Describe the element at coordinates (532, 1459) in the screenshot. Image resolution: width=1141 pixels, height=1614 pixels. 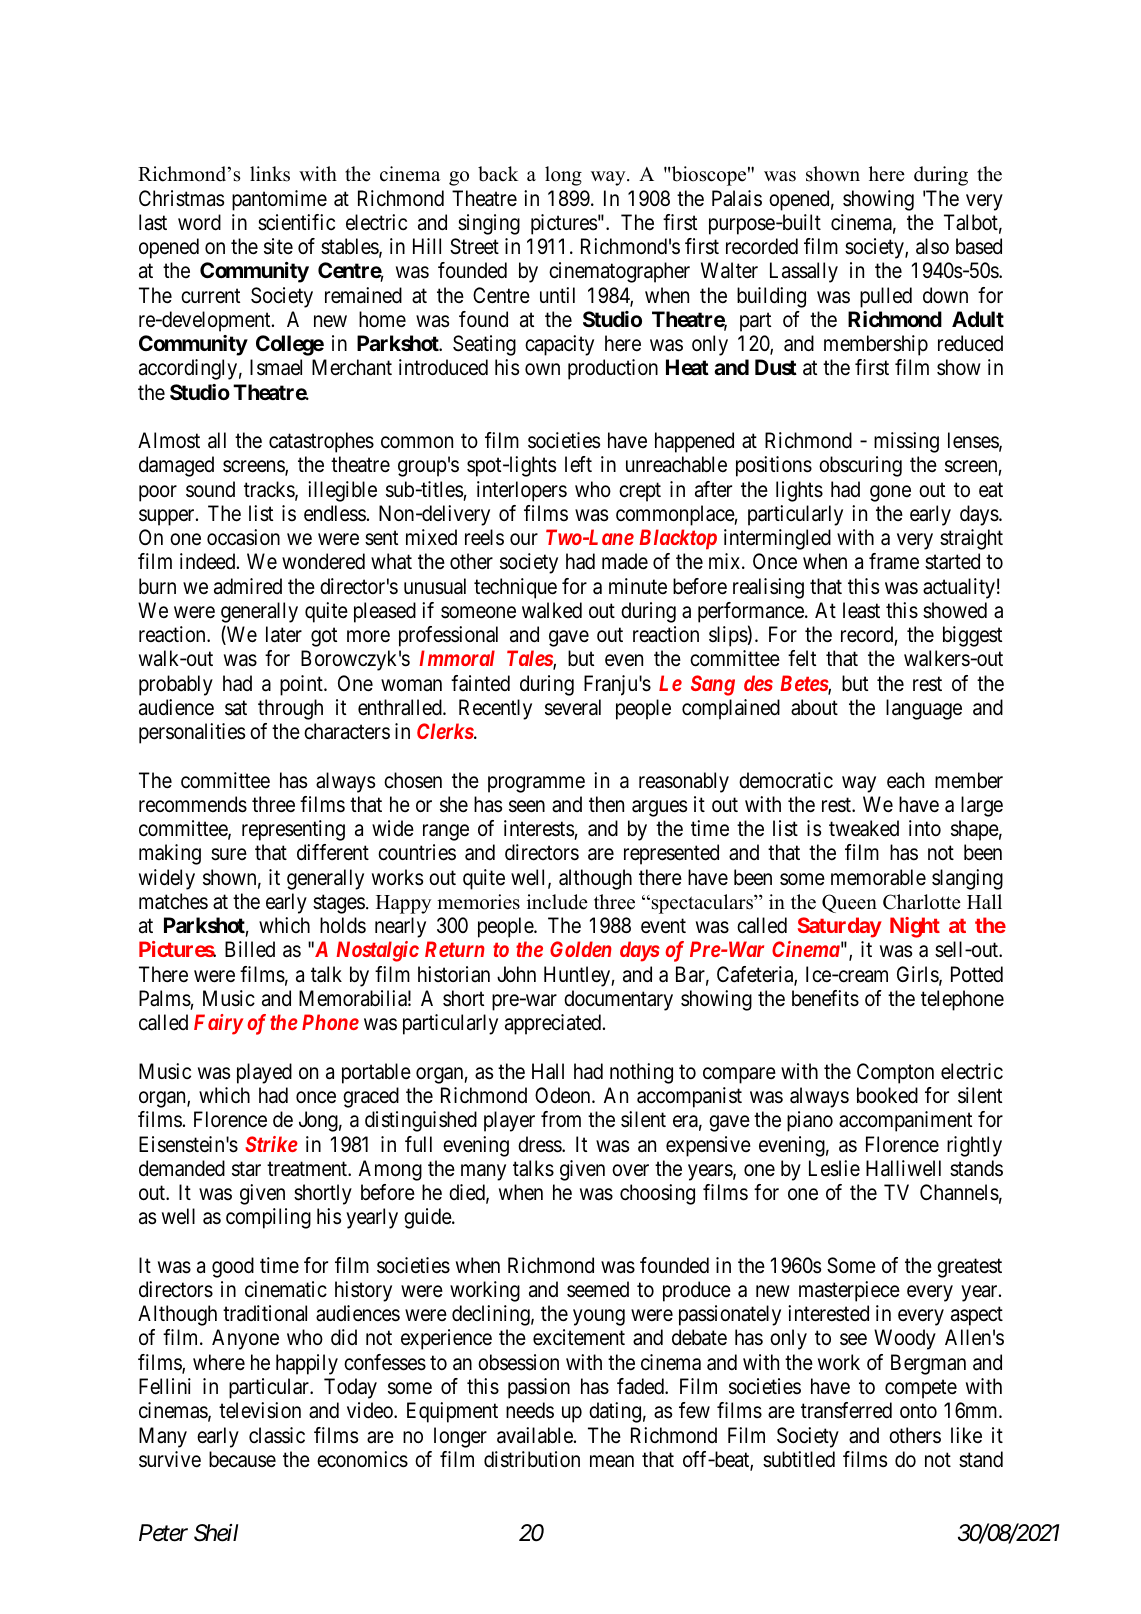
I see `distribution` at that location.
